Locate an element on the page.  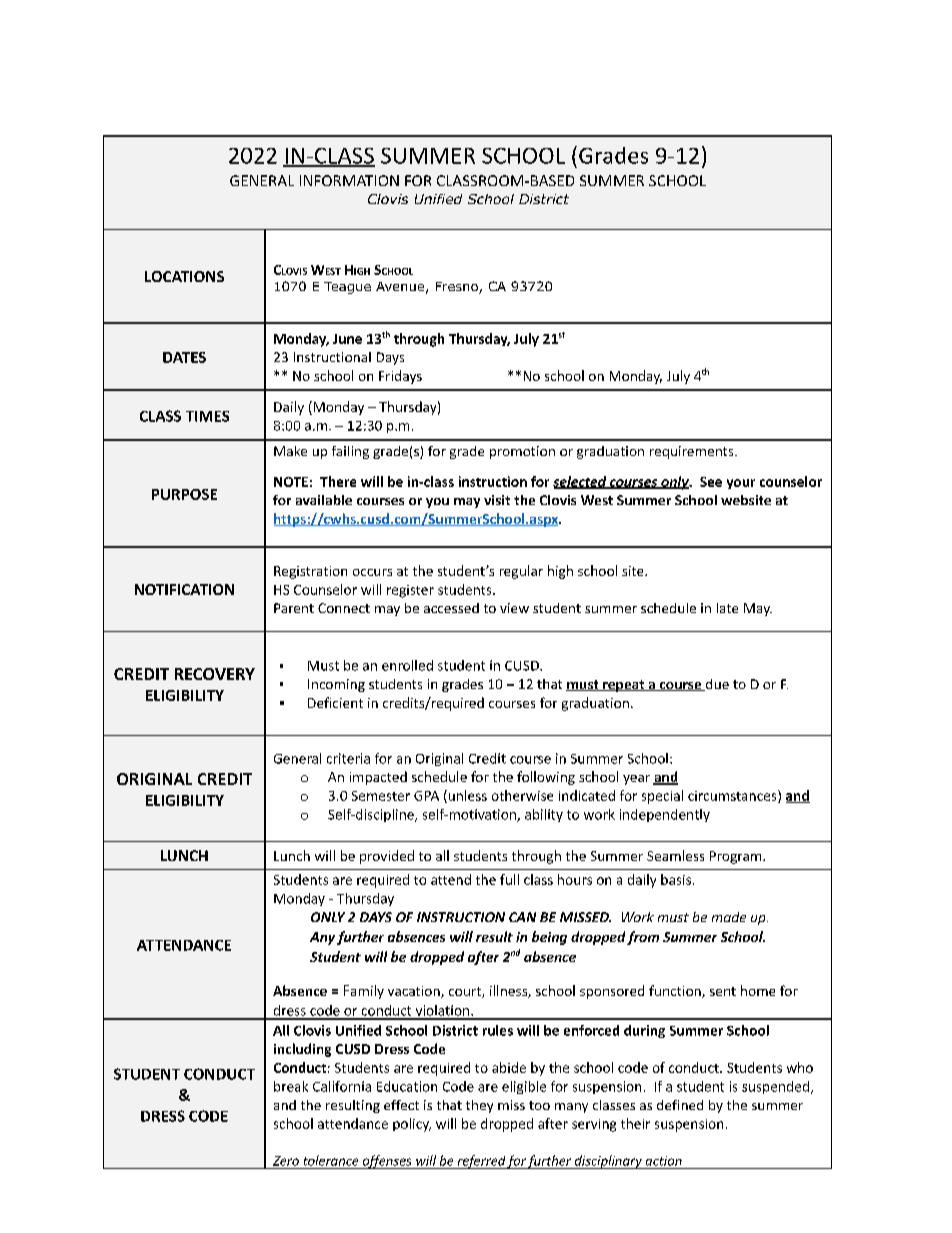
requirements is located at coordinates (693, 452).
